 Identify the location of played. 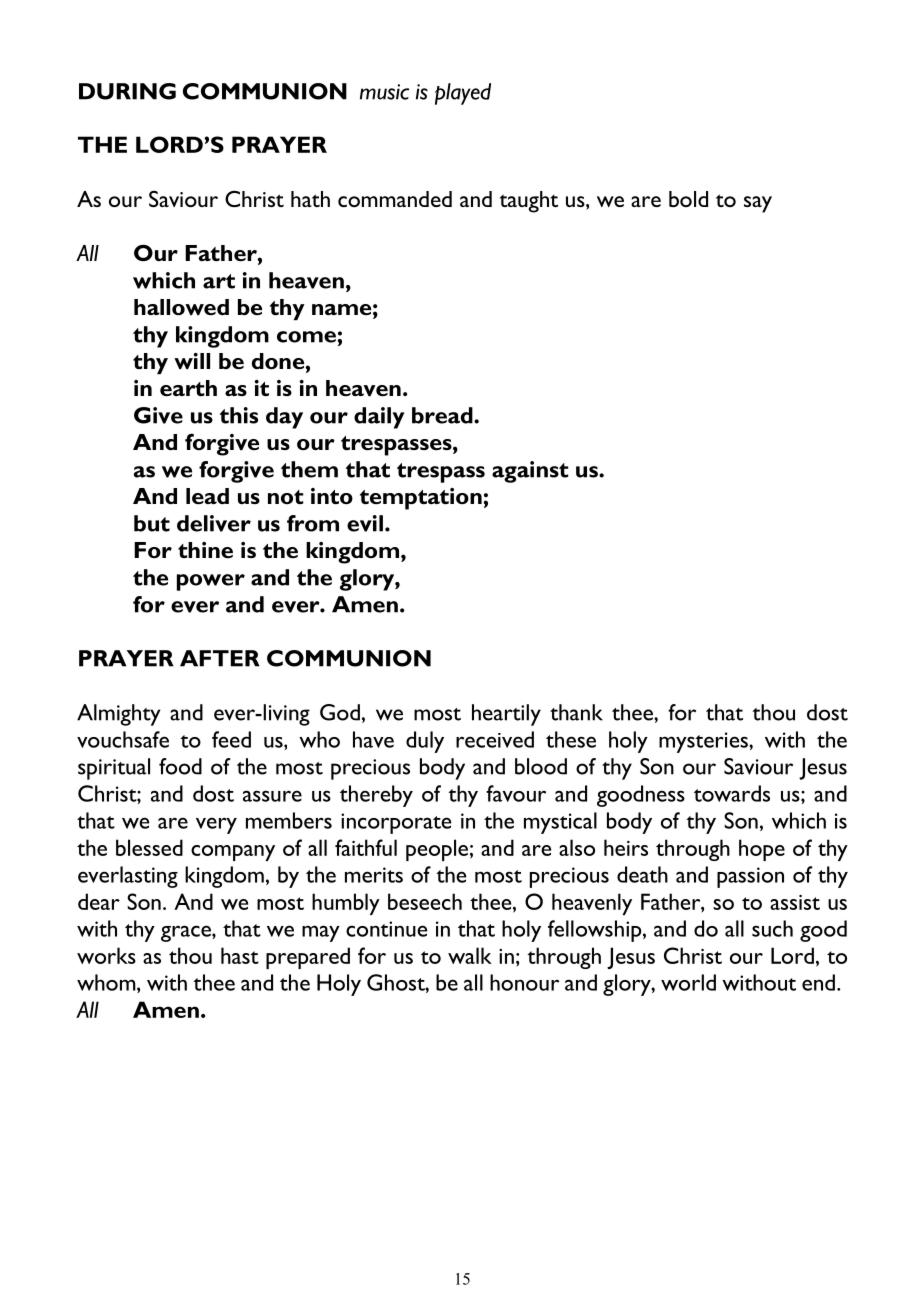
(463, 94).
